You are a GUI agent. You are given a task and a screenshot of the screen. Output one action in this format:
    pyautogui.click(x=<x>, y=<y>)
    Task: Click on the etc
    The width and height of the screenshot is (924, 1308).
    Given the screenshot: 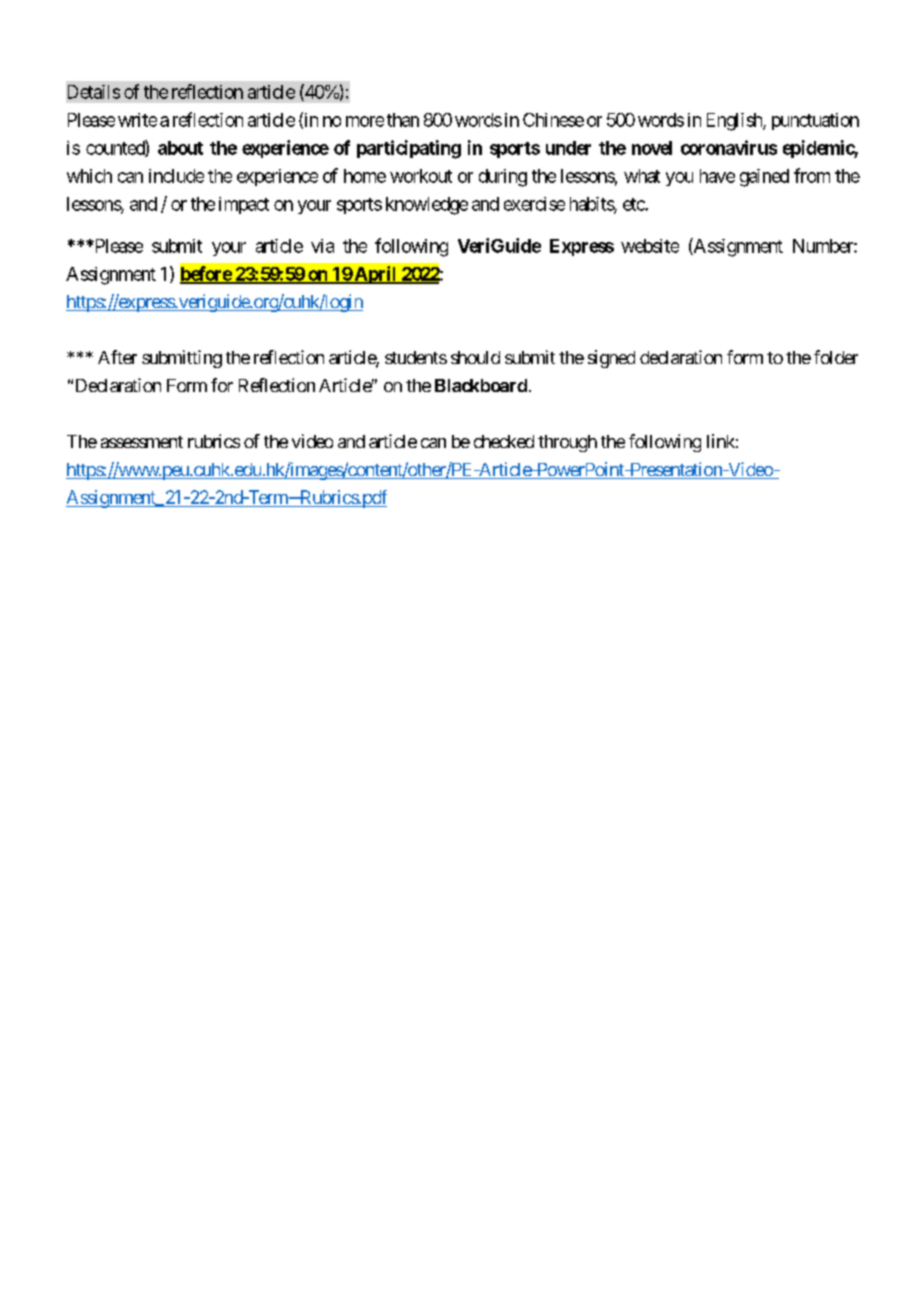 What is the action you would take?
    pyautogui.click(x=634, y=204)
